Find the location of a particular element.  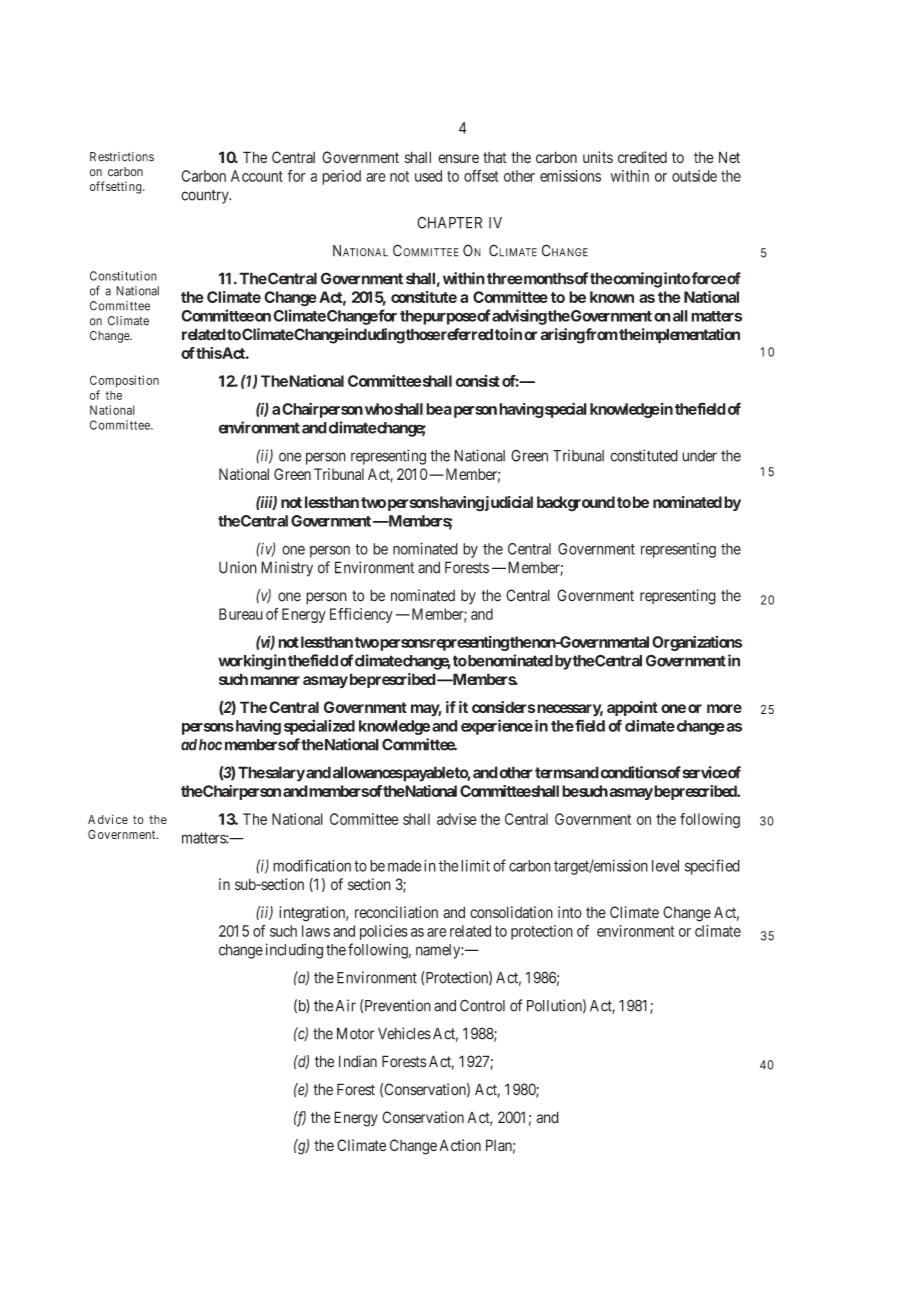

Indian is located at coordinates (358, 1061).
